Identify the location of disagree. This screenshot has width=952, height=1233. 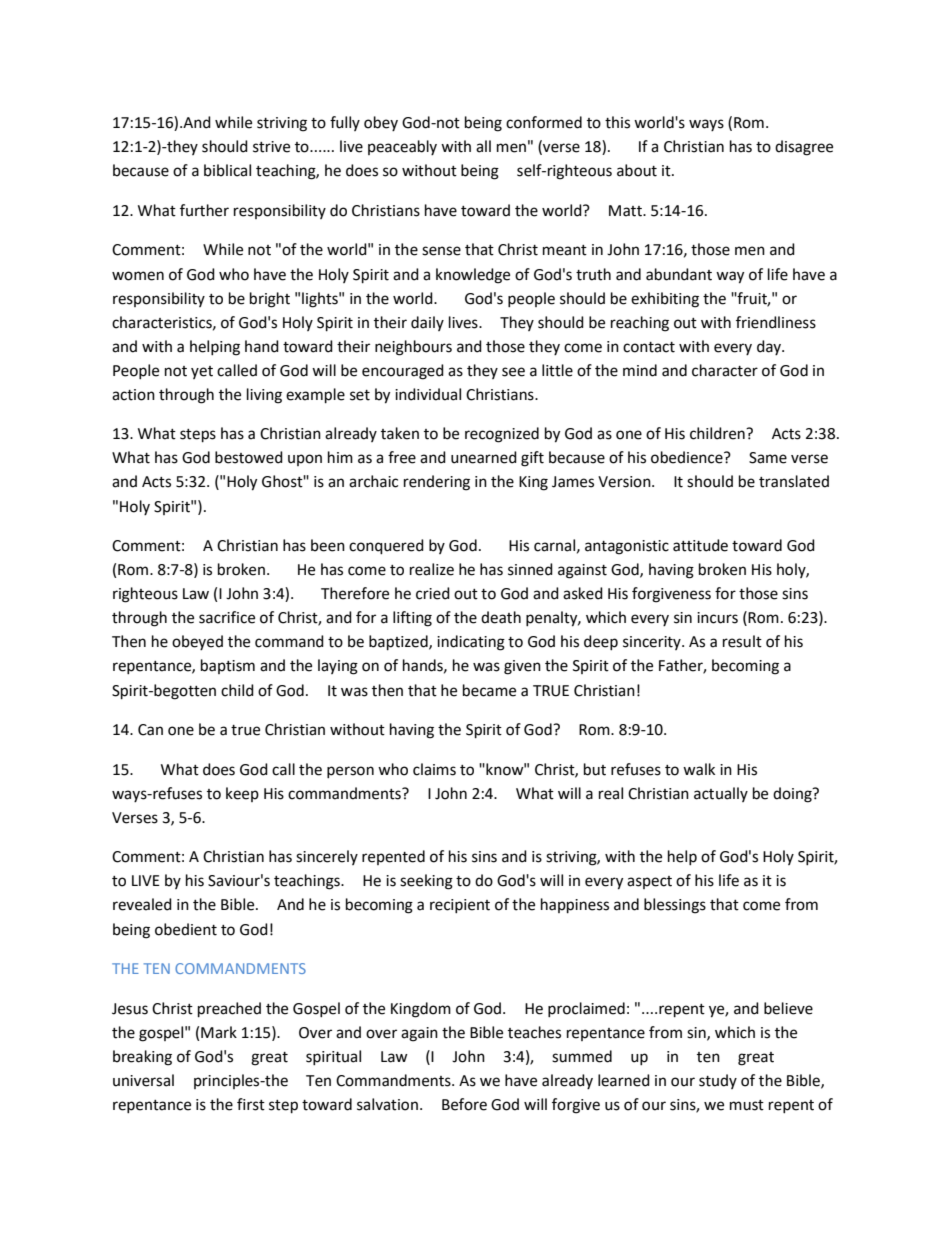
(804, 148).
